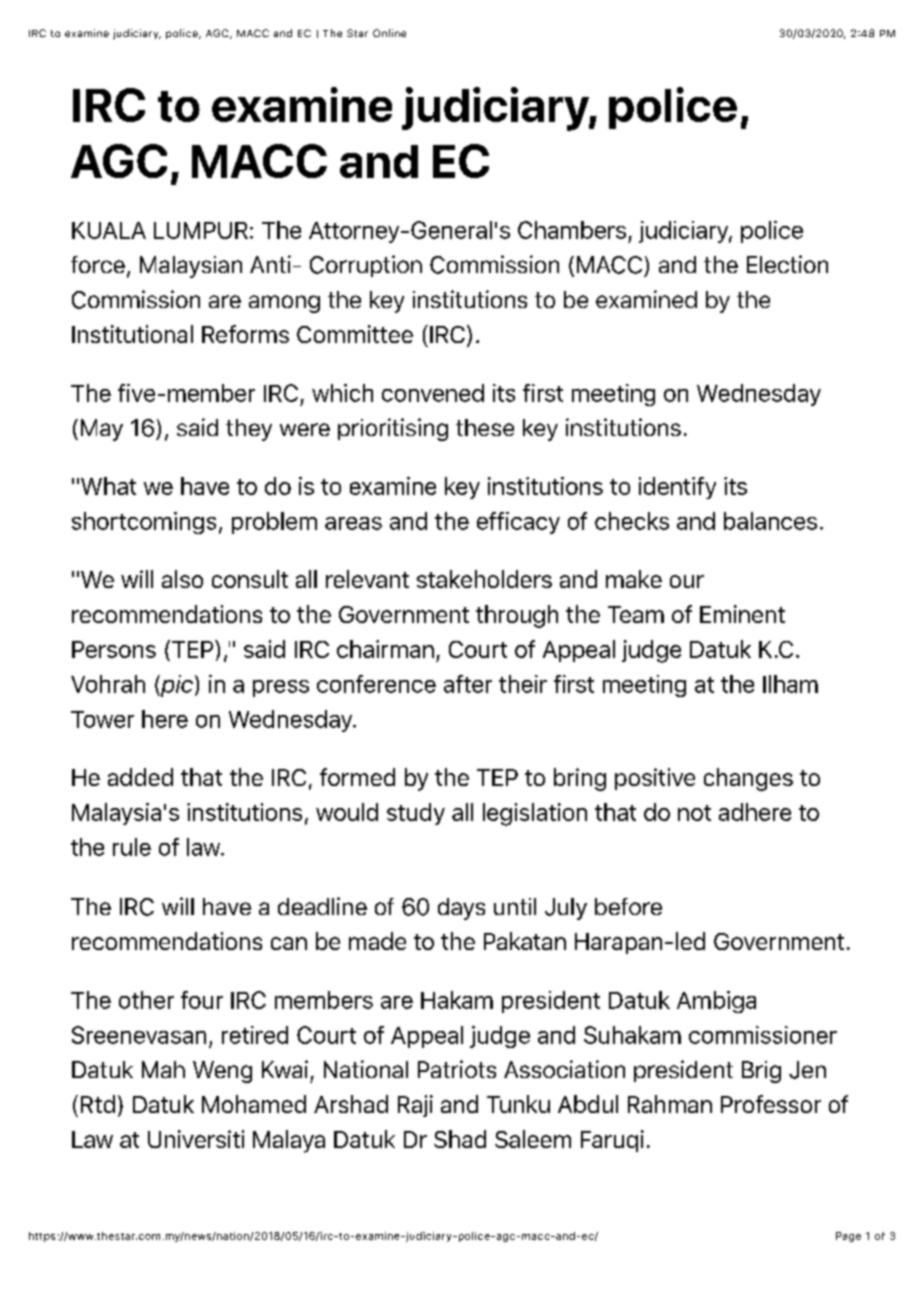 The image size is (924, 1308). I want to click on they, so click(249, 430).
